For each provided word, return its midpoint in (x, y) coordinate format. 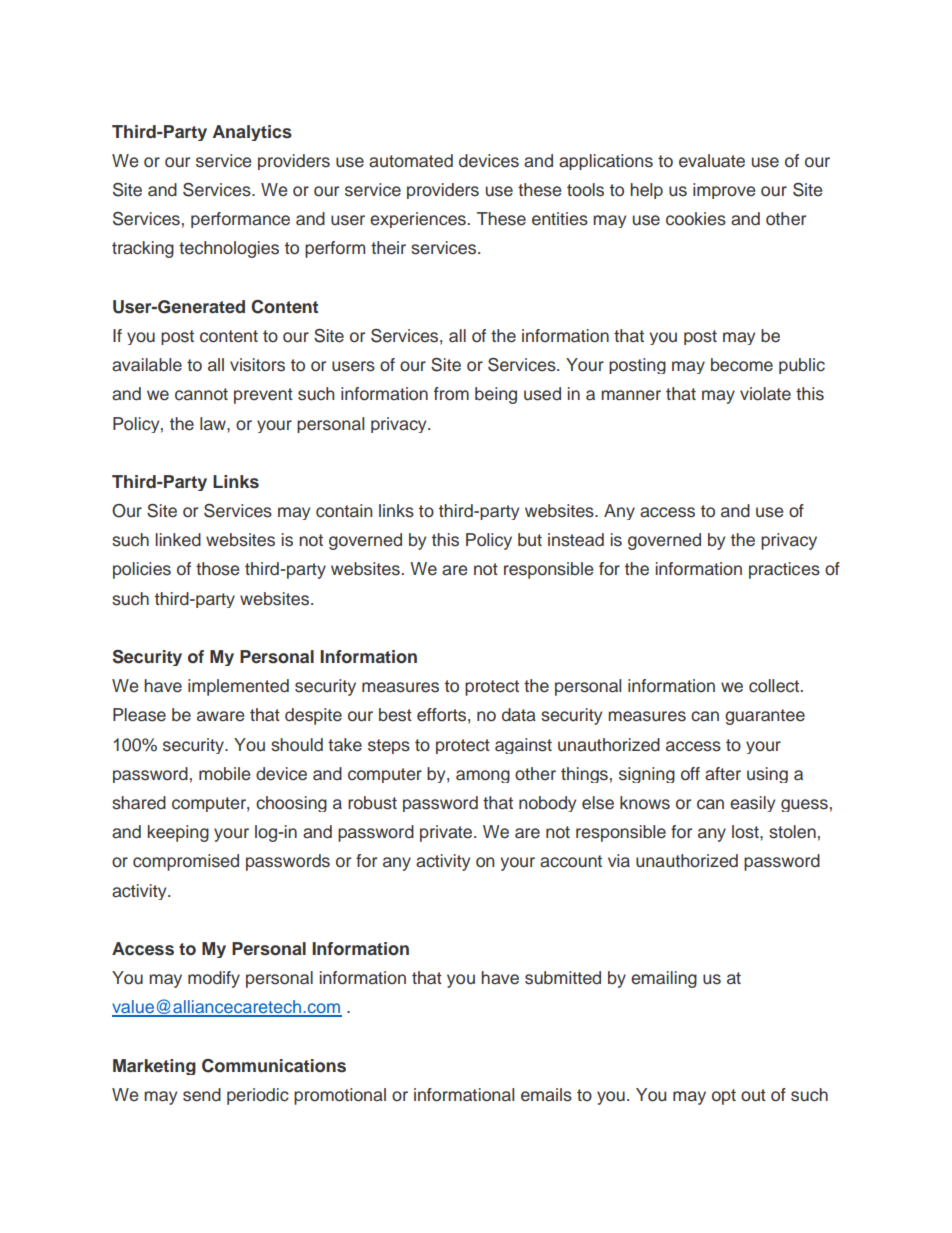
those (218, 569)
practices (784, 570)
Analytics (252, 133)
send (202, 1095)
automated (411, 161)
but (530, 540)
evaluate (712, 161)
